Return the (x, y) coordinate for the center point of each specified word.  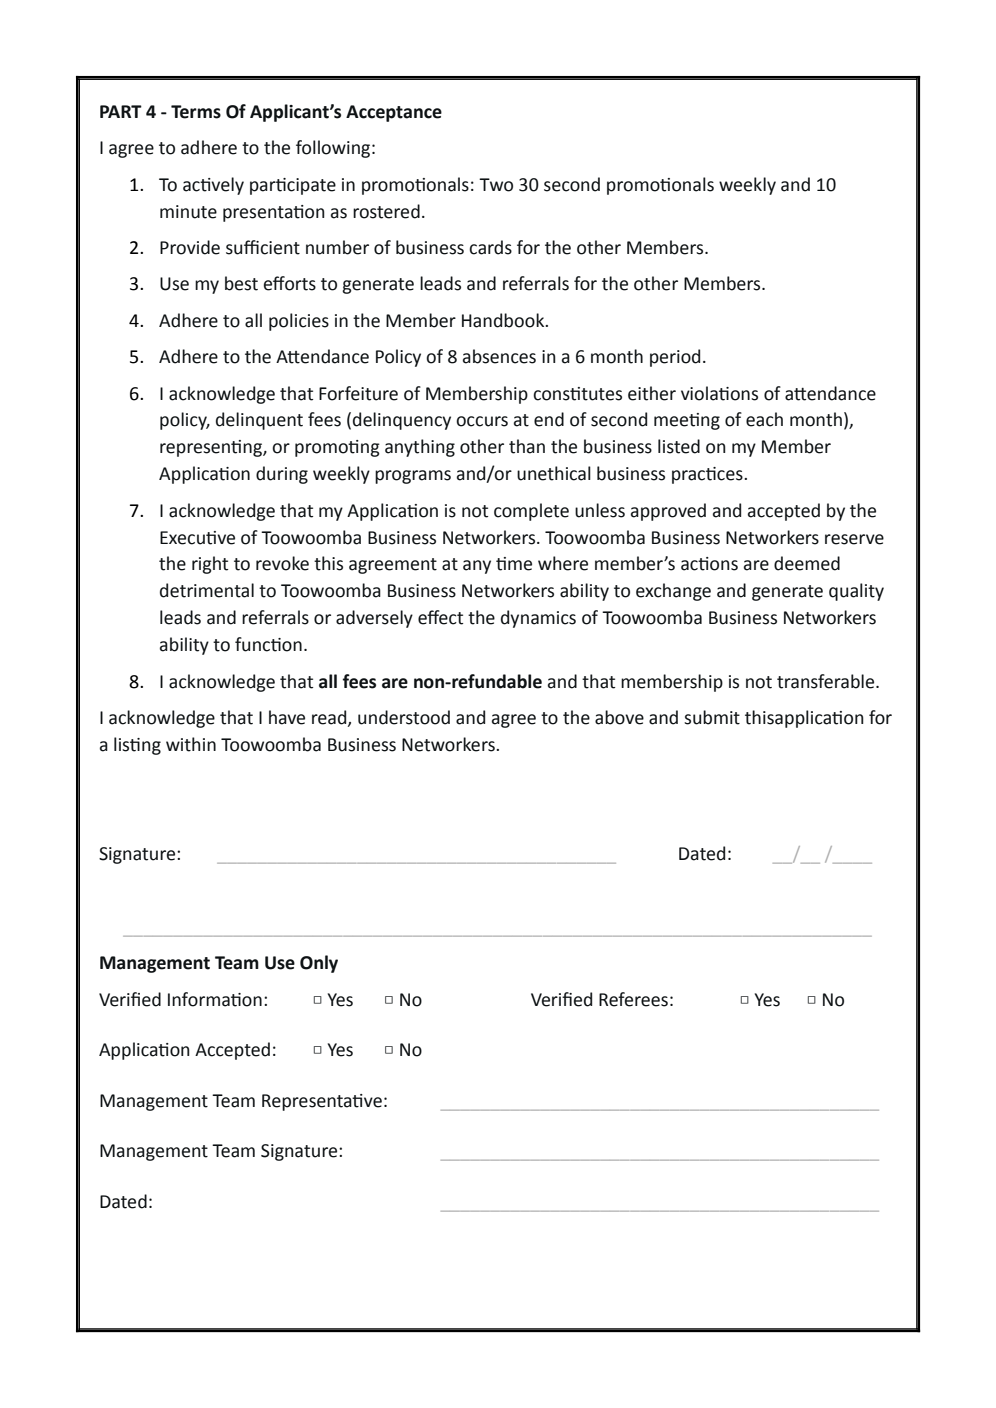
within (191, 744)
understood (404, 717)
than (527, 446)
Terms (196, 112)
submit (712, 717)
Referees (633, 999)
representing (212, 448)
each (764, 419)
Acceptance (394, 113)
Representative (322, 1102)
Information (215, 999)
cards (490, 247)
